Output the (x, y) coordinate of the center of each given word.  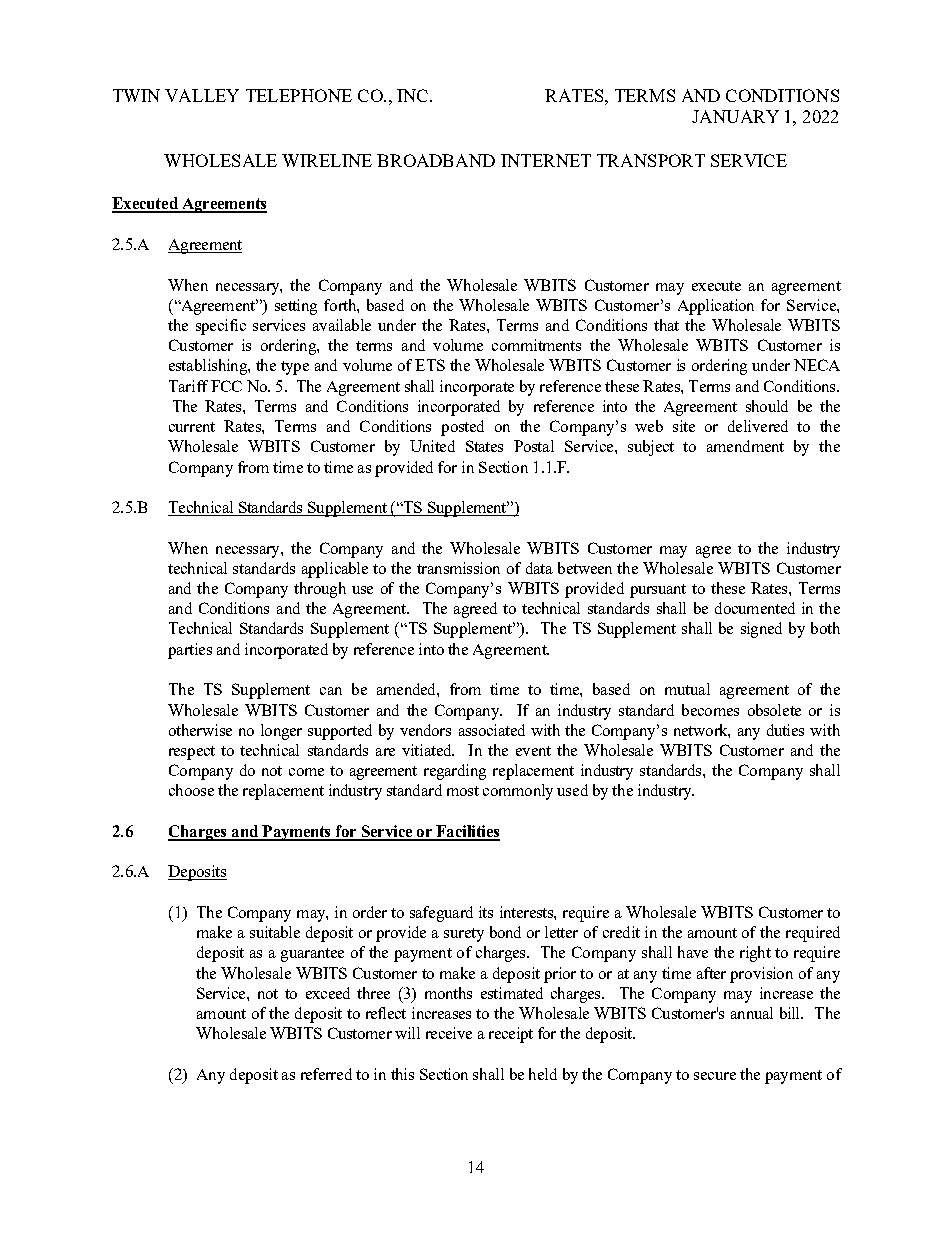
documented (755, 608)
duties (785, 730)
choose (191, 790)
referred (326, 1074)
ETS (430, 365)
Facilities (467, 832)
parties (190, 651)
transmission (458, 568)
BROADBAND (436, 160)
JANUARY (735, 116)
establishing (209, 367)
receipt (511, 1035)
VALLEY (202, 95)
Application (716, 307)
